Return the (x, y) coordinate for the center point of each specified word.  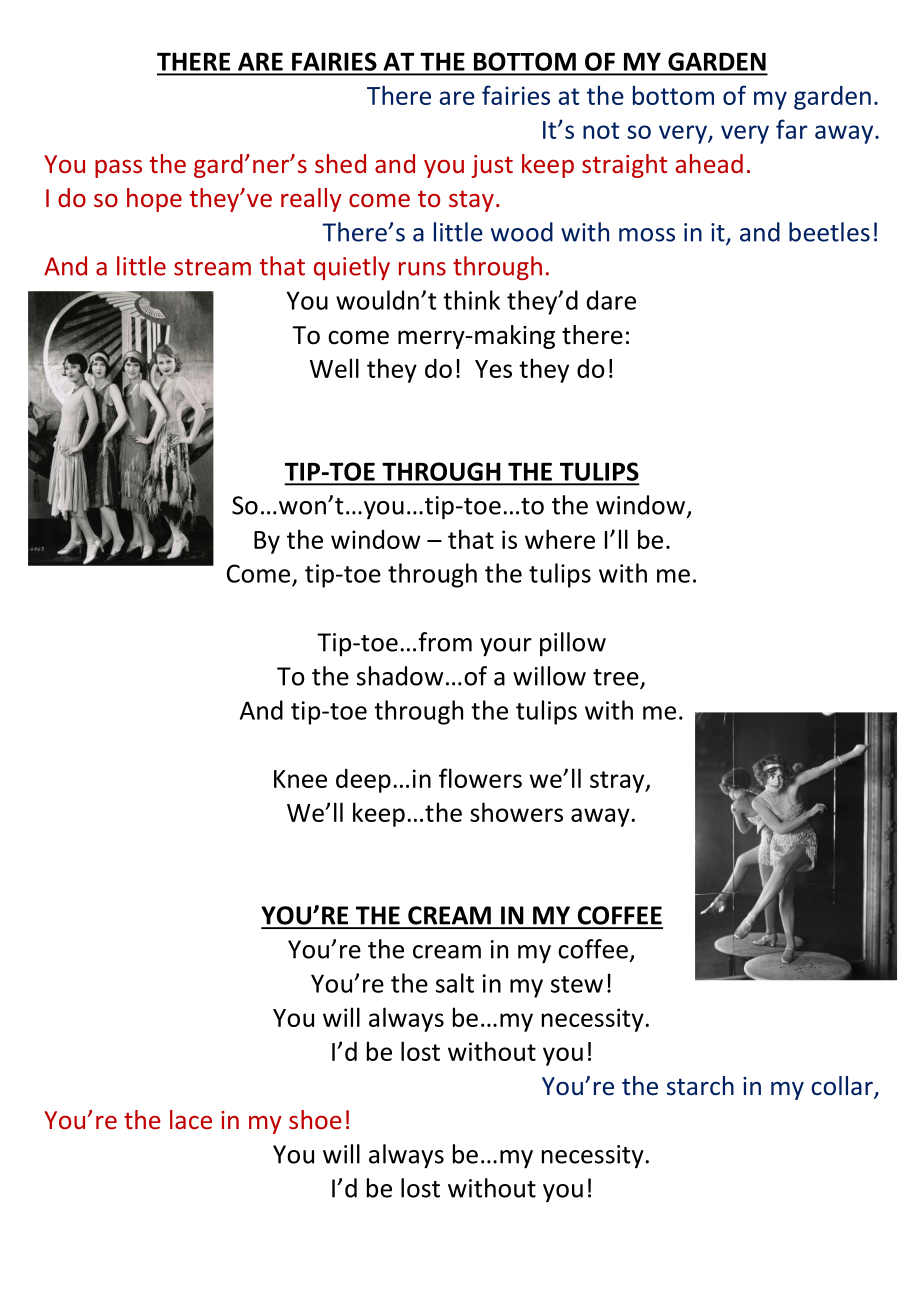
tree (617, 678)
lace (191, 1119)
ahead (709, 163)
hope (154, 200)
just (492, 166)
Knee (300, 779)
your (506, 647)
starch (700, 1086)
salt (455, 983)
